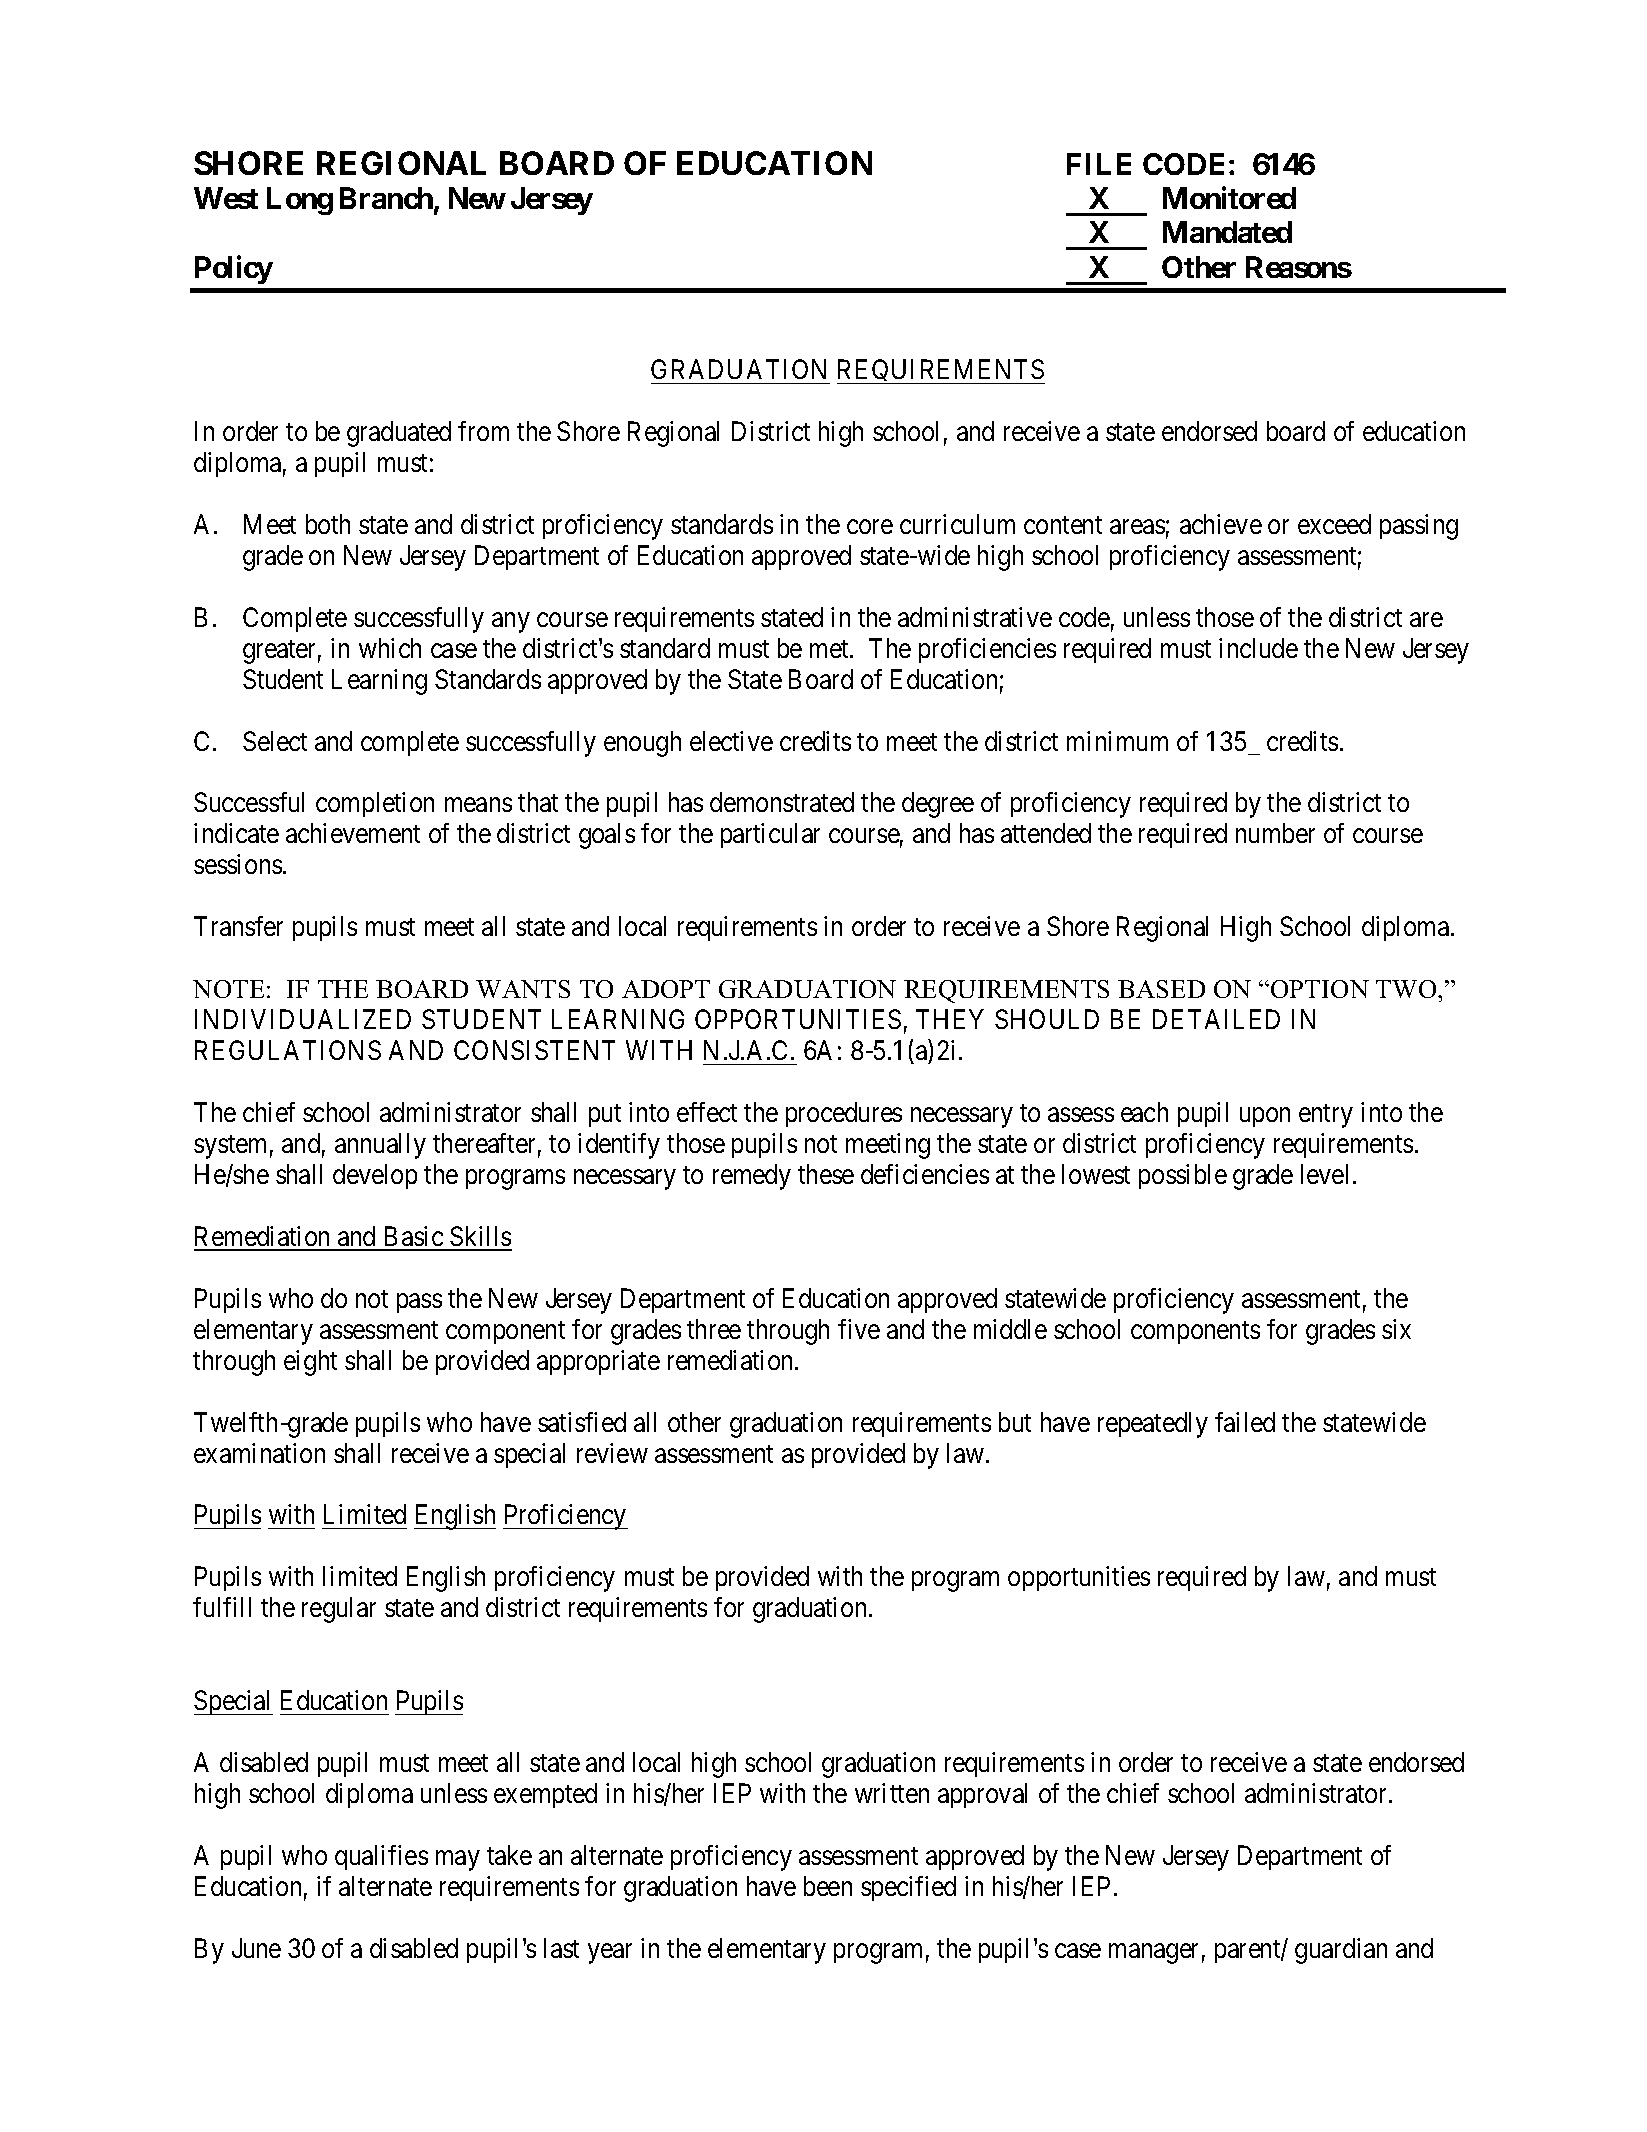 Image resolution: width=1647 pixels, height=2132 pixels. What do you see at coordinates (830, 649) in the image?
I see `met` at bounding box center [830, 649].
